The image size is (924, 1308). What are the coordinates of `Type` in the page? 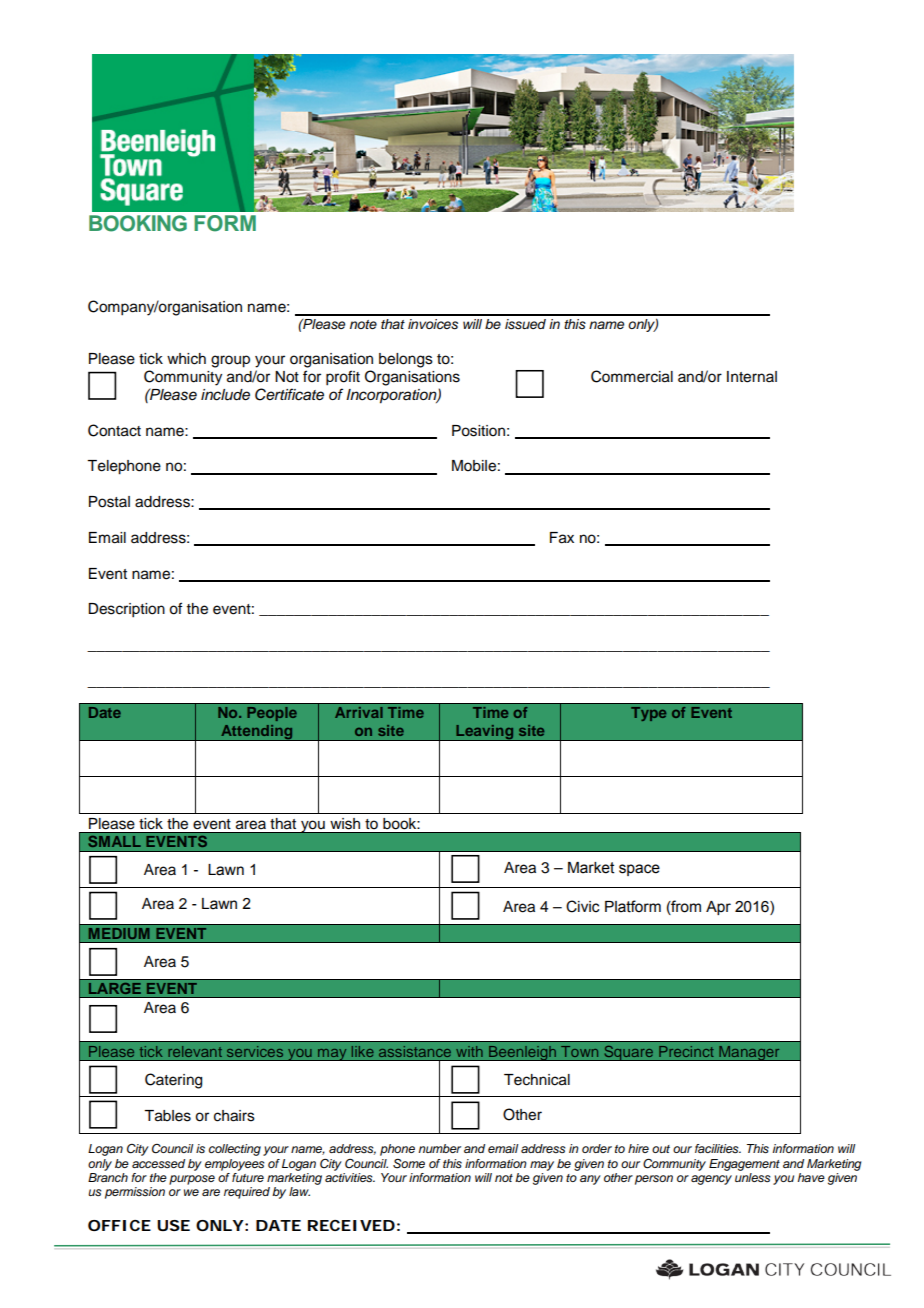 It's located at (648, 714).
